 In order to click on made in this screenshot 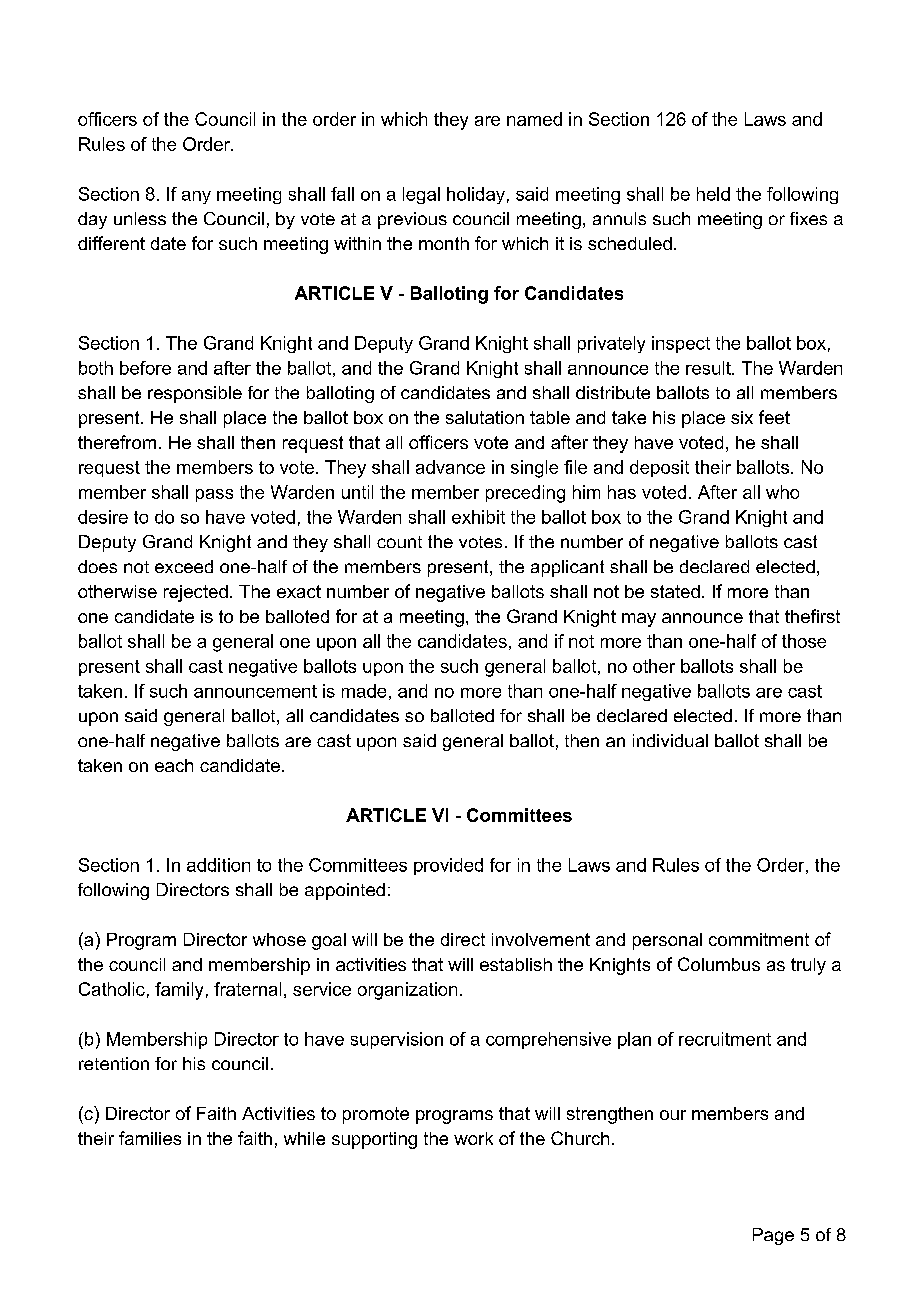, I will do `click(364, 691)`.
